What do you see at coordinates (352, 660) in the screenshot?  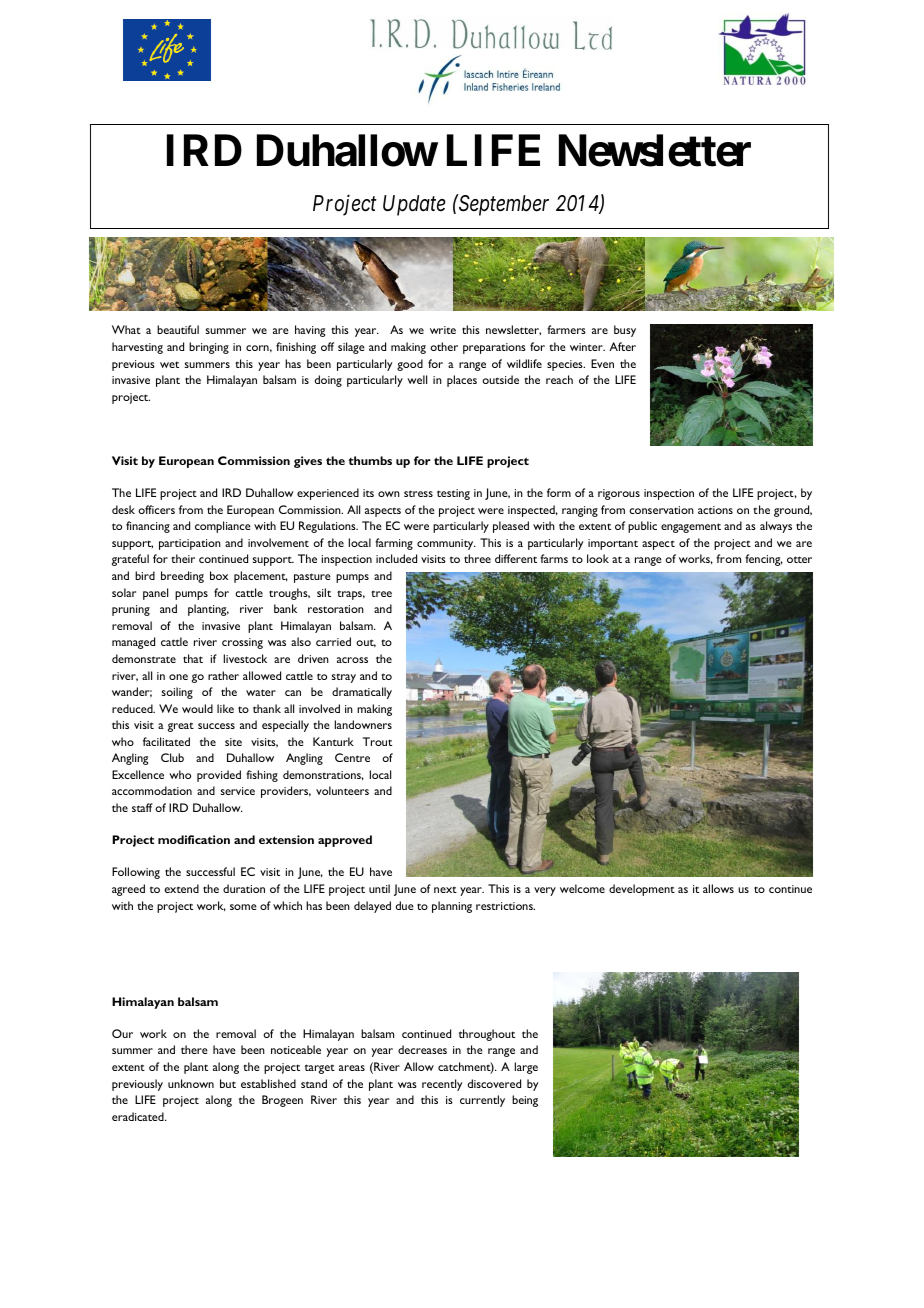 I see `across` at bounding box center [352, 660].
